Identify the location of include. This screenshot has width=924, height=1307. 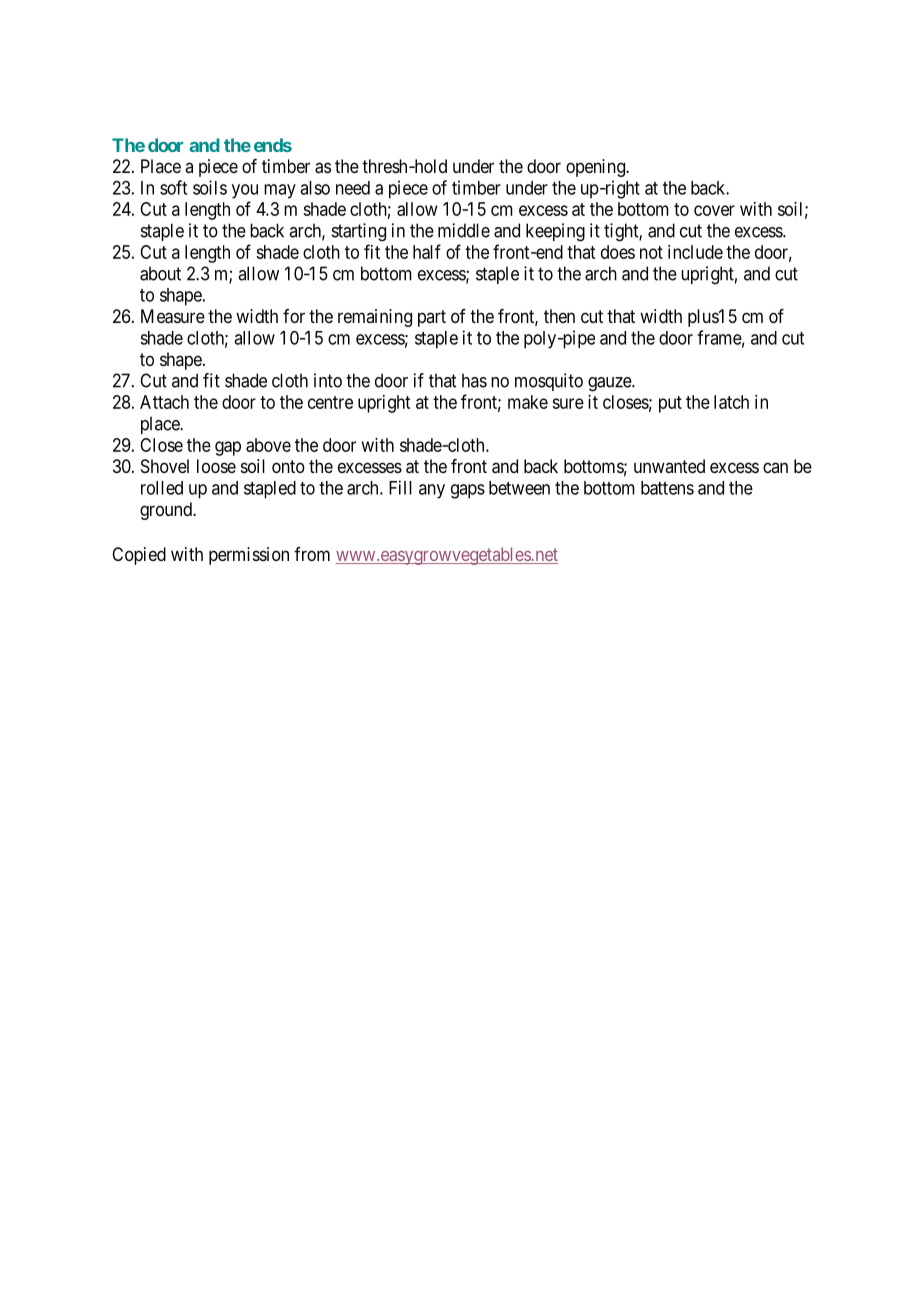
(695, 252).
